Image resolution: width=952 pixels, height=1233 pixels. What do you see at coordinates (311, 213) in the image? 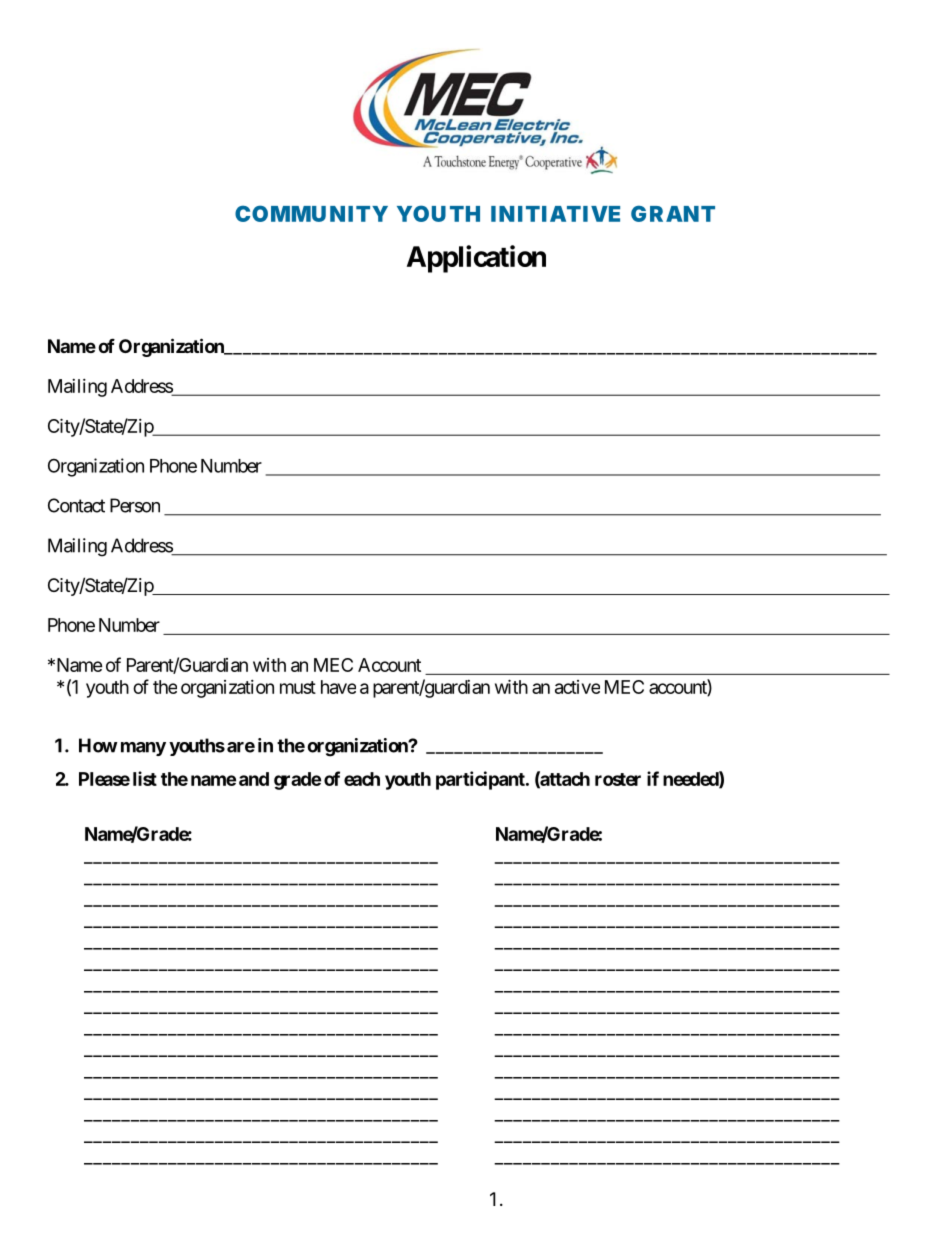
I see `COMMUNITY` at bounding box center [311, 213].
